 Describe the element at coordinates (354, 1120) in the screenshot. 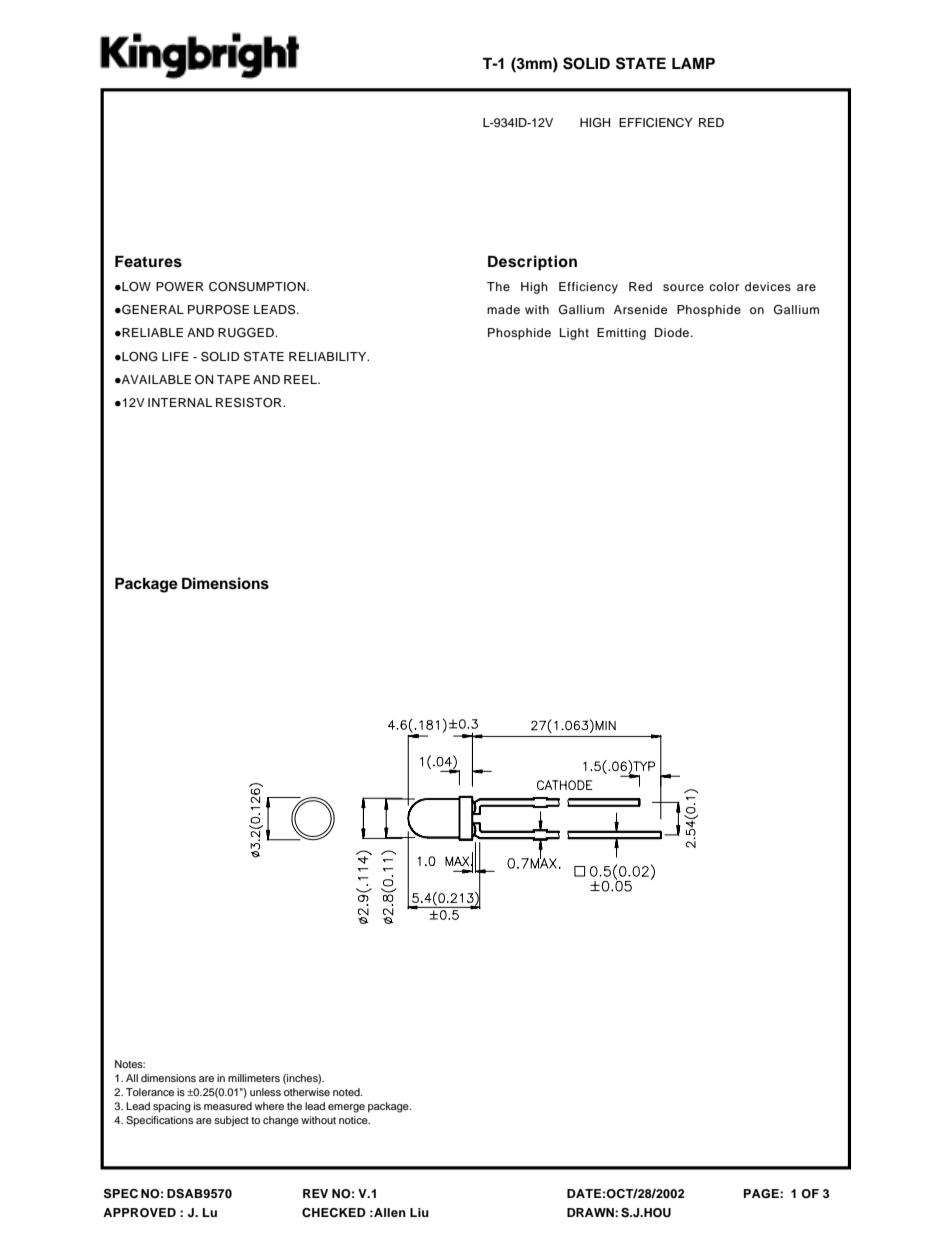

I see `notice` at that location.
